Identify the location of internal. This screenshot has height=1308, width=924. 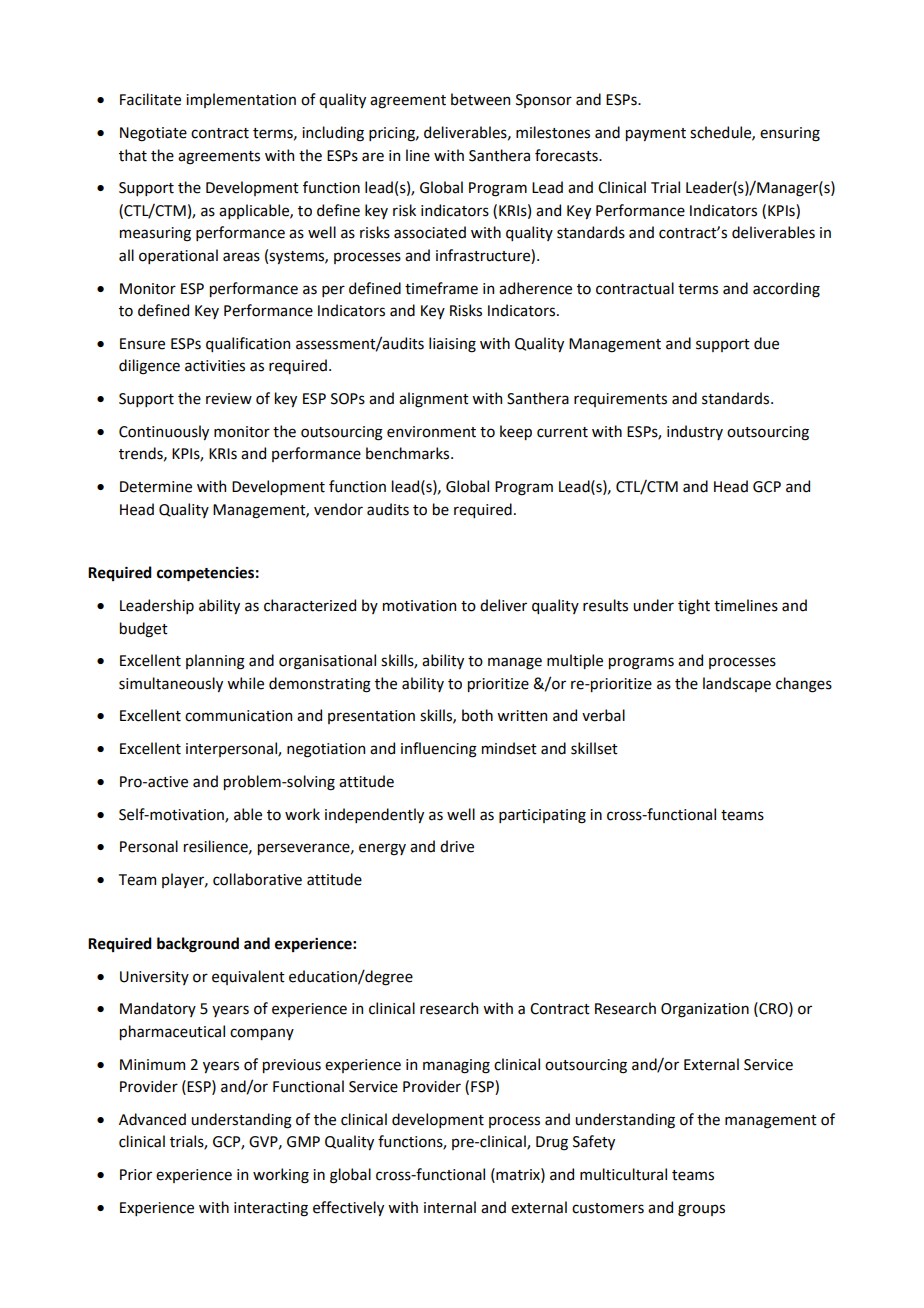
(450, 1207).
